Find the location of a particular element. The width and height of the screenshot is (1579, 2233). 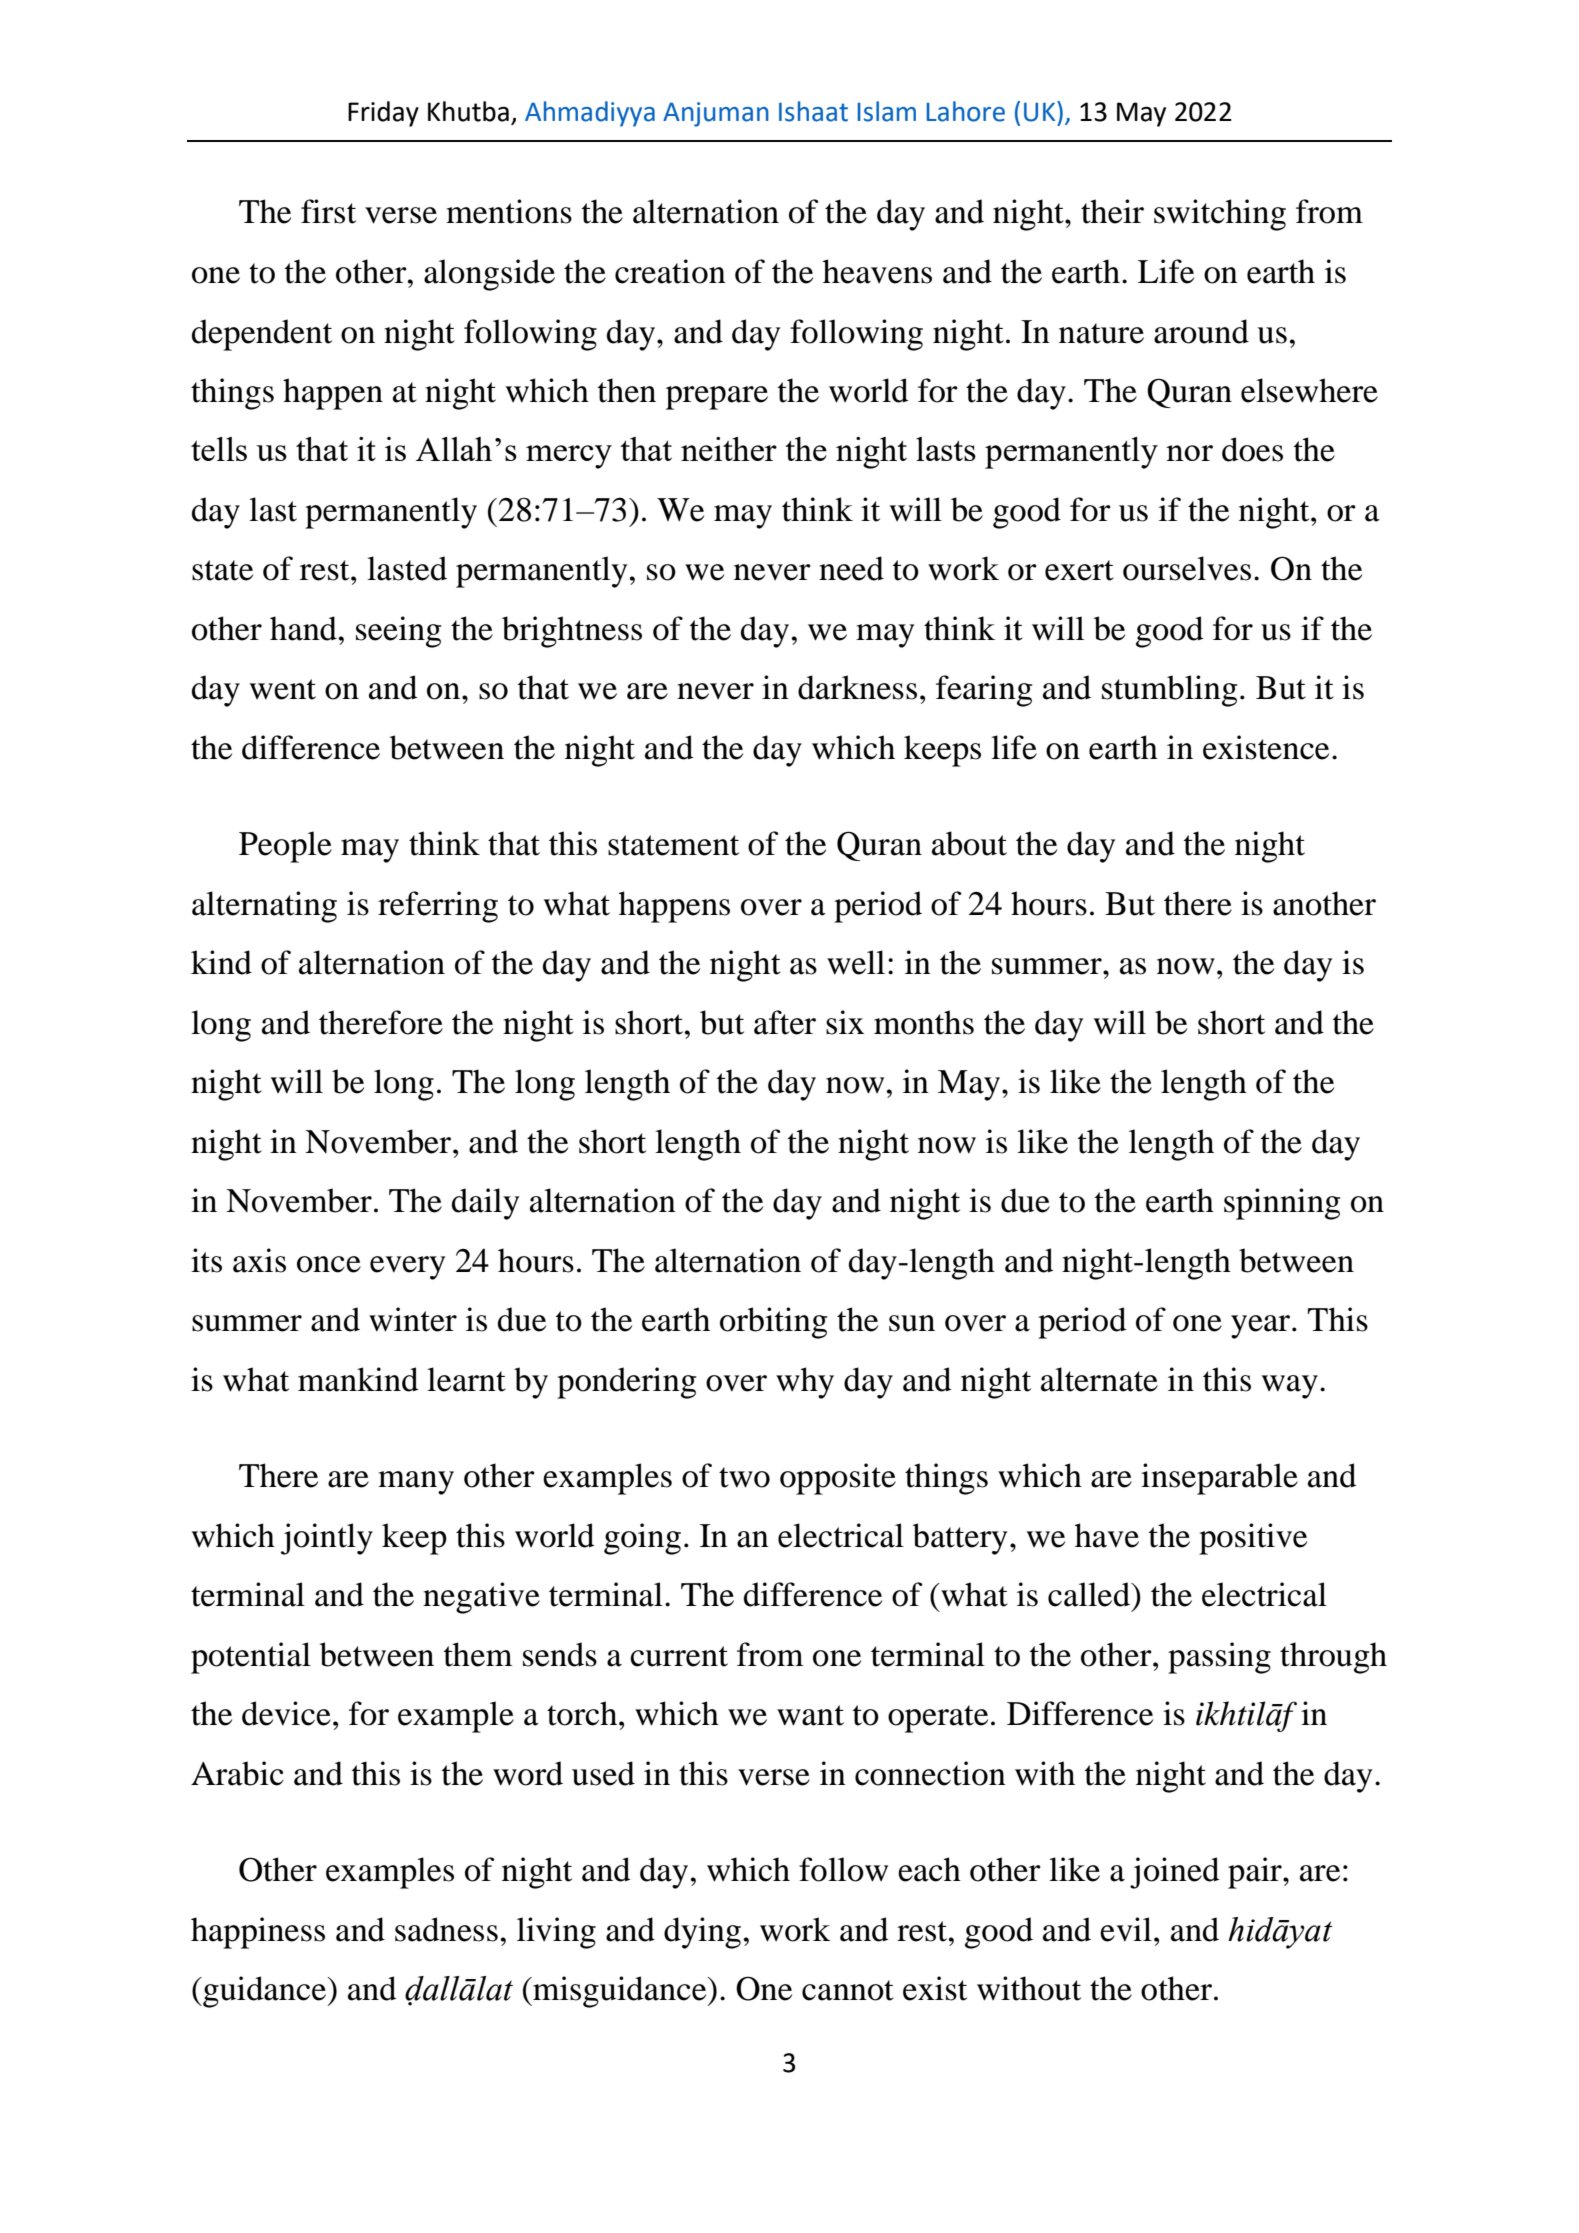

darkness is located at coordinates (857, 687).
